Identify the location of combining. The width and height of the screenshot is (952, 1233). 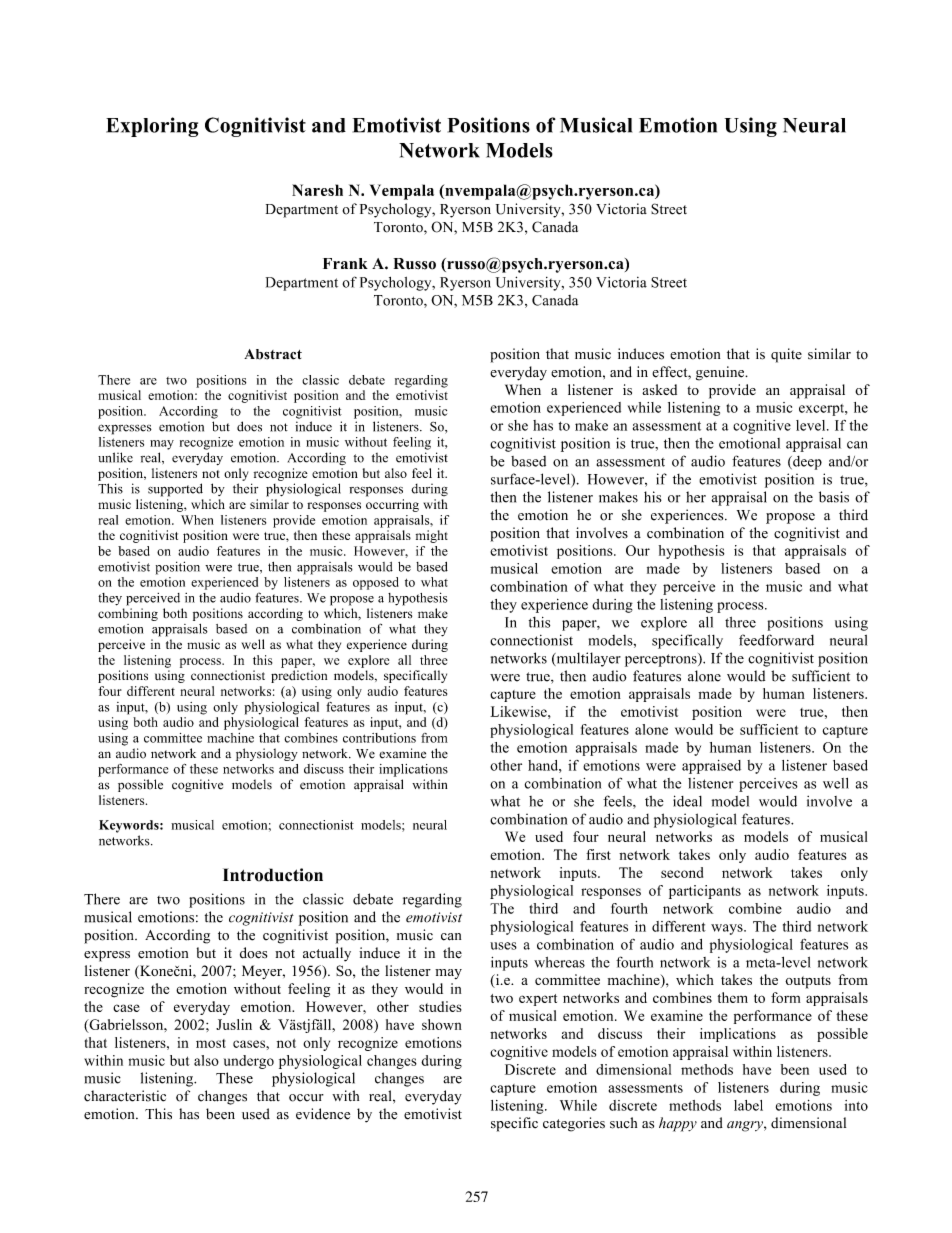
(128, 614).
